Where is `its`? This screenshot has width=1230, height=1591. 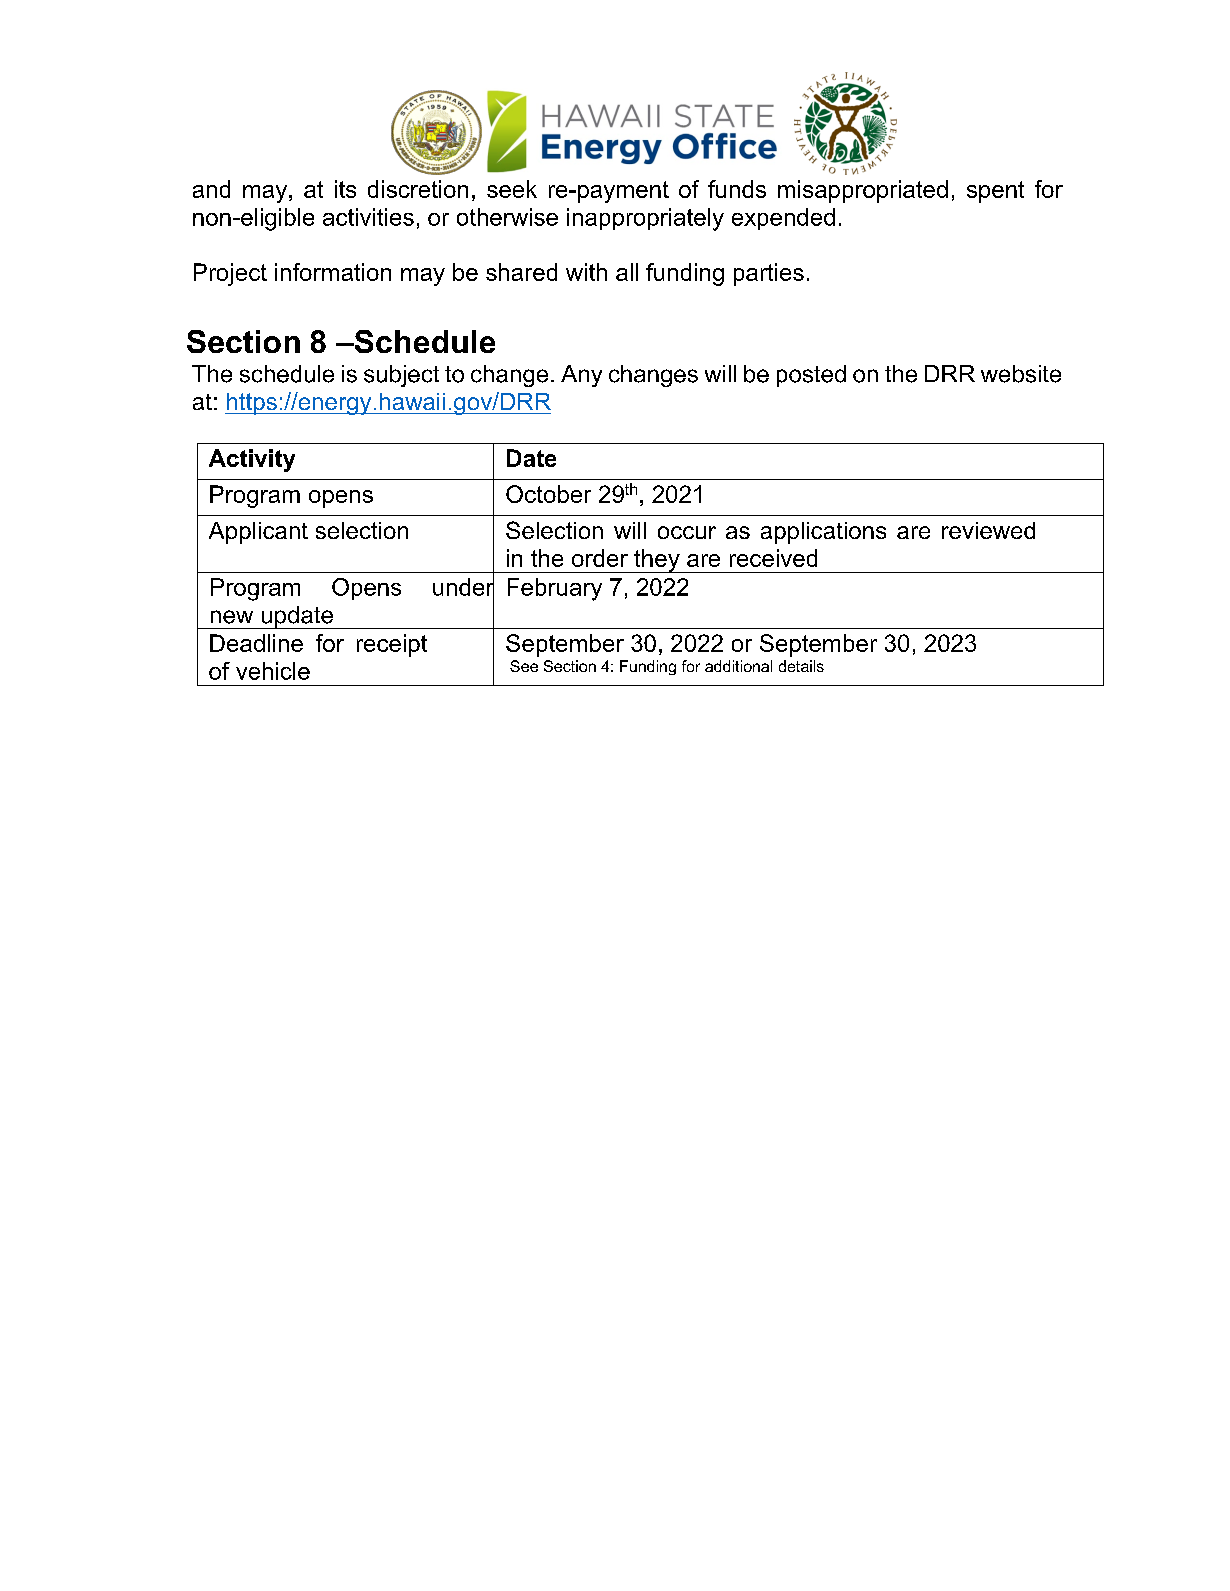
its is located at coordinates (345, 189).
